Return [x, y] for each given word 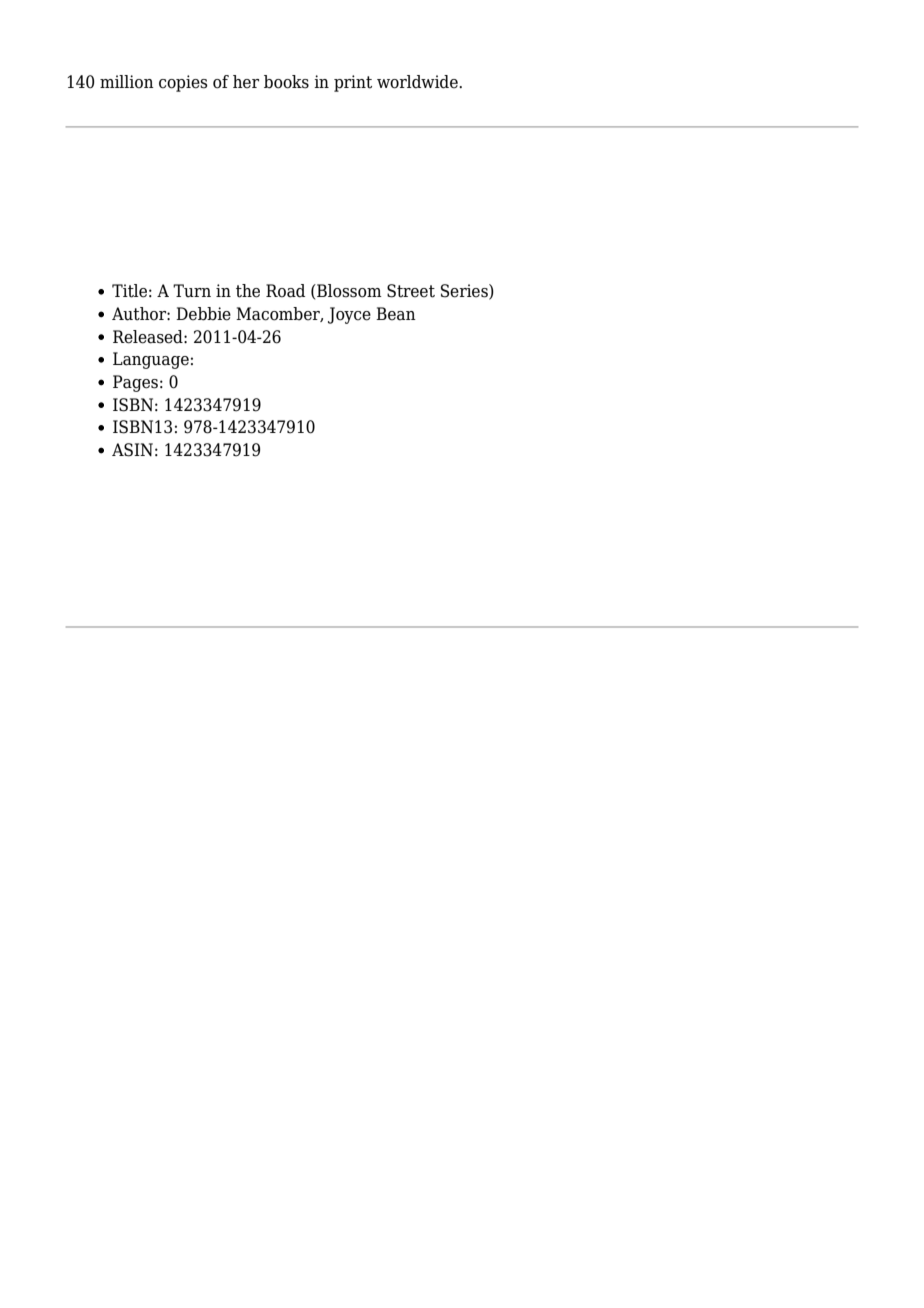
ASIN [132, 450]
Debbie [203, 314]
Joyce [349, 315]
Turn [192, 291]
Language [151, 360]
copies [183, 83]
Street [411, 291]
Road [285, 291]
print [353, 83]
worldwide [418, 82]
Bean [396, 314]
